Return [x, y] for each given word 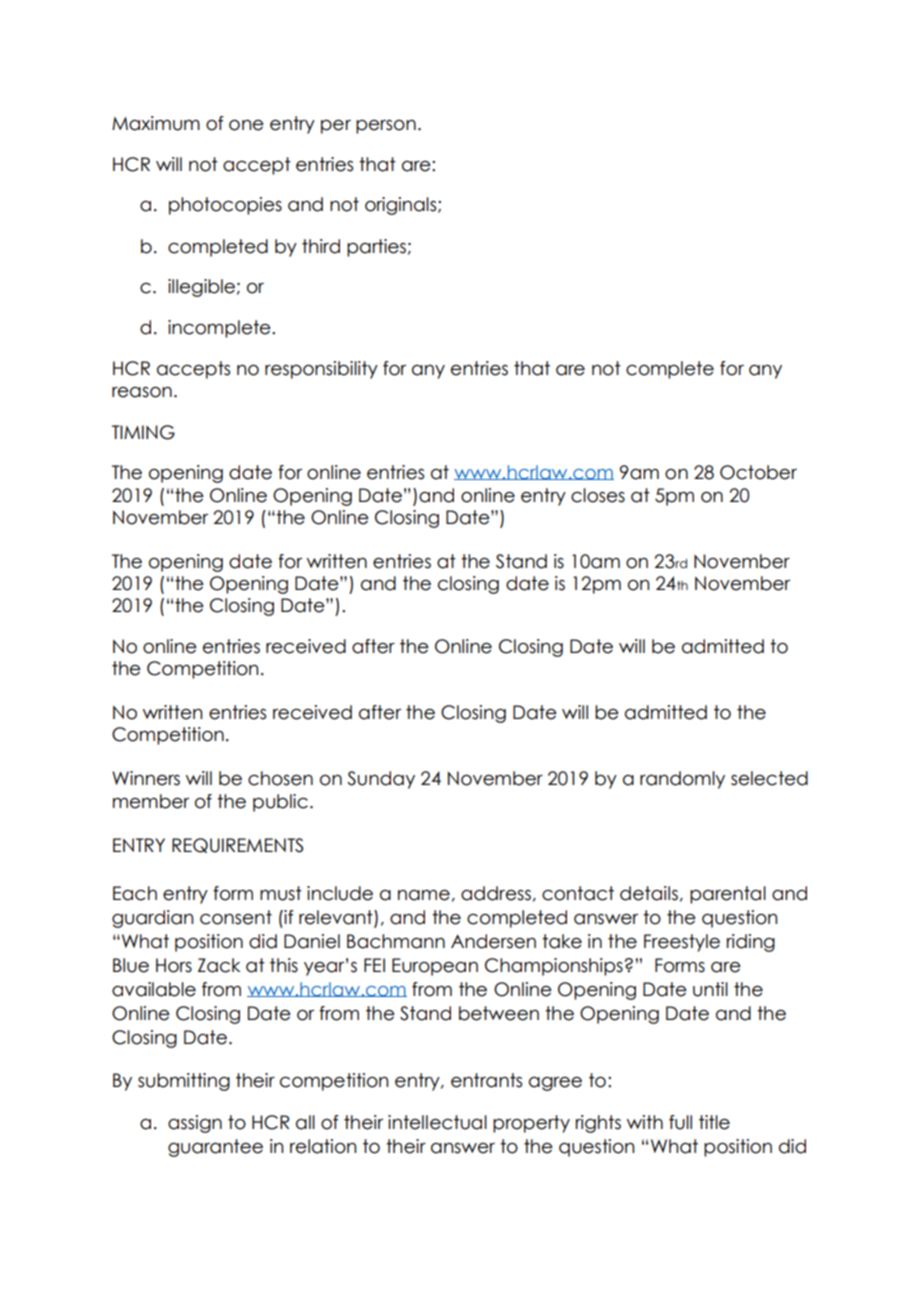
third [321, 246]
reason [142, 392]
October [758, 472]
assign [195, 1124]
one [246, 125]
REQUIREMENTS [237, 845]
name [424, 895]
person [386, 127]
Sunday [381, 780]
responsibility [321, 370]
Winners [146, 778]
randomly [682, 780]
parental [728, 895]
